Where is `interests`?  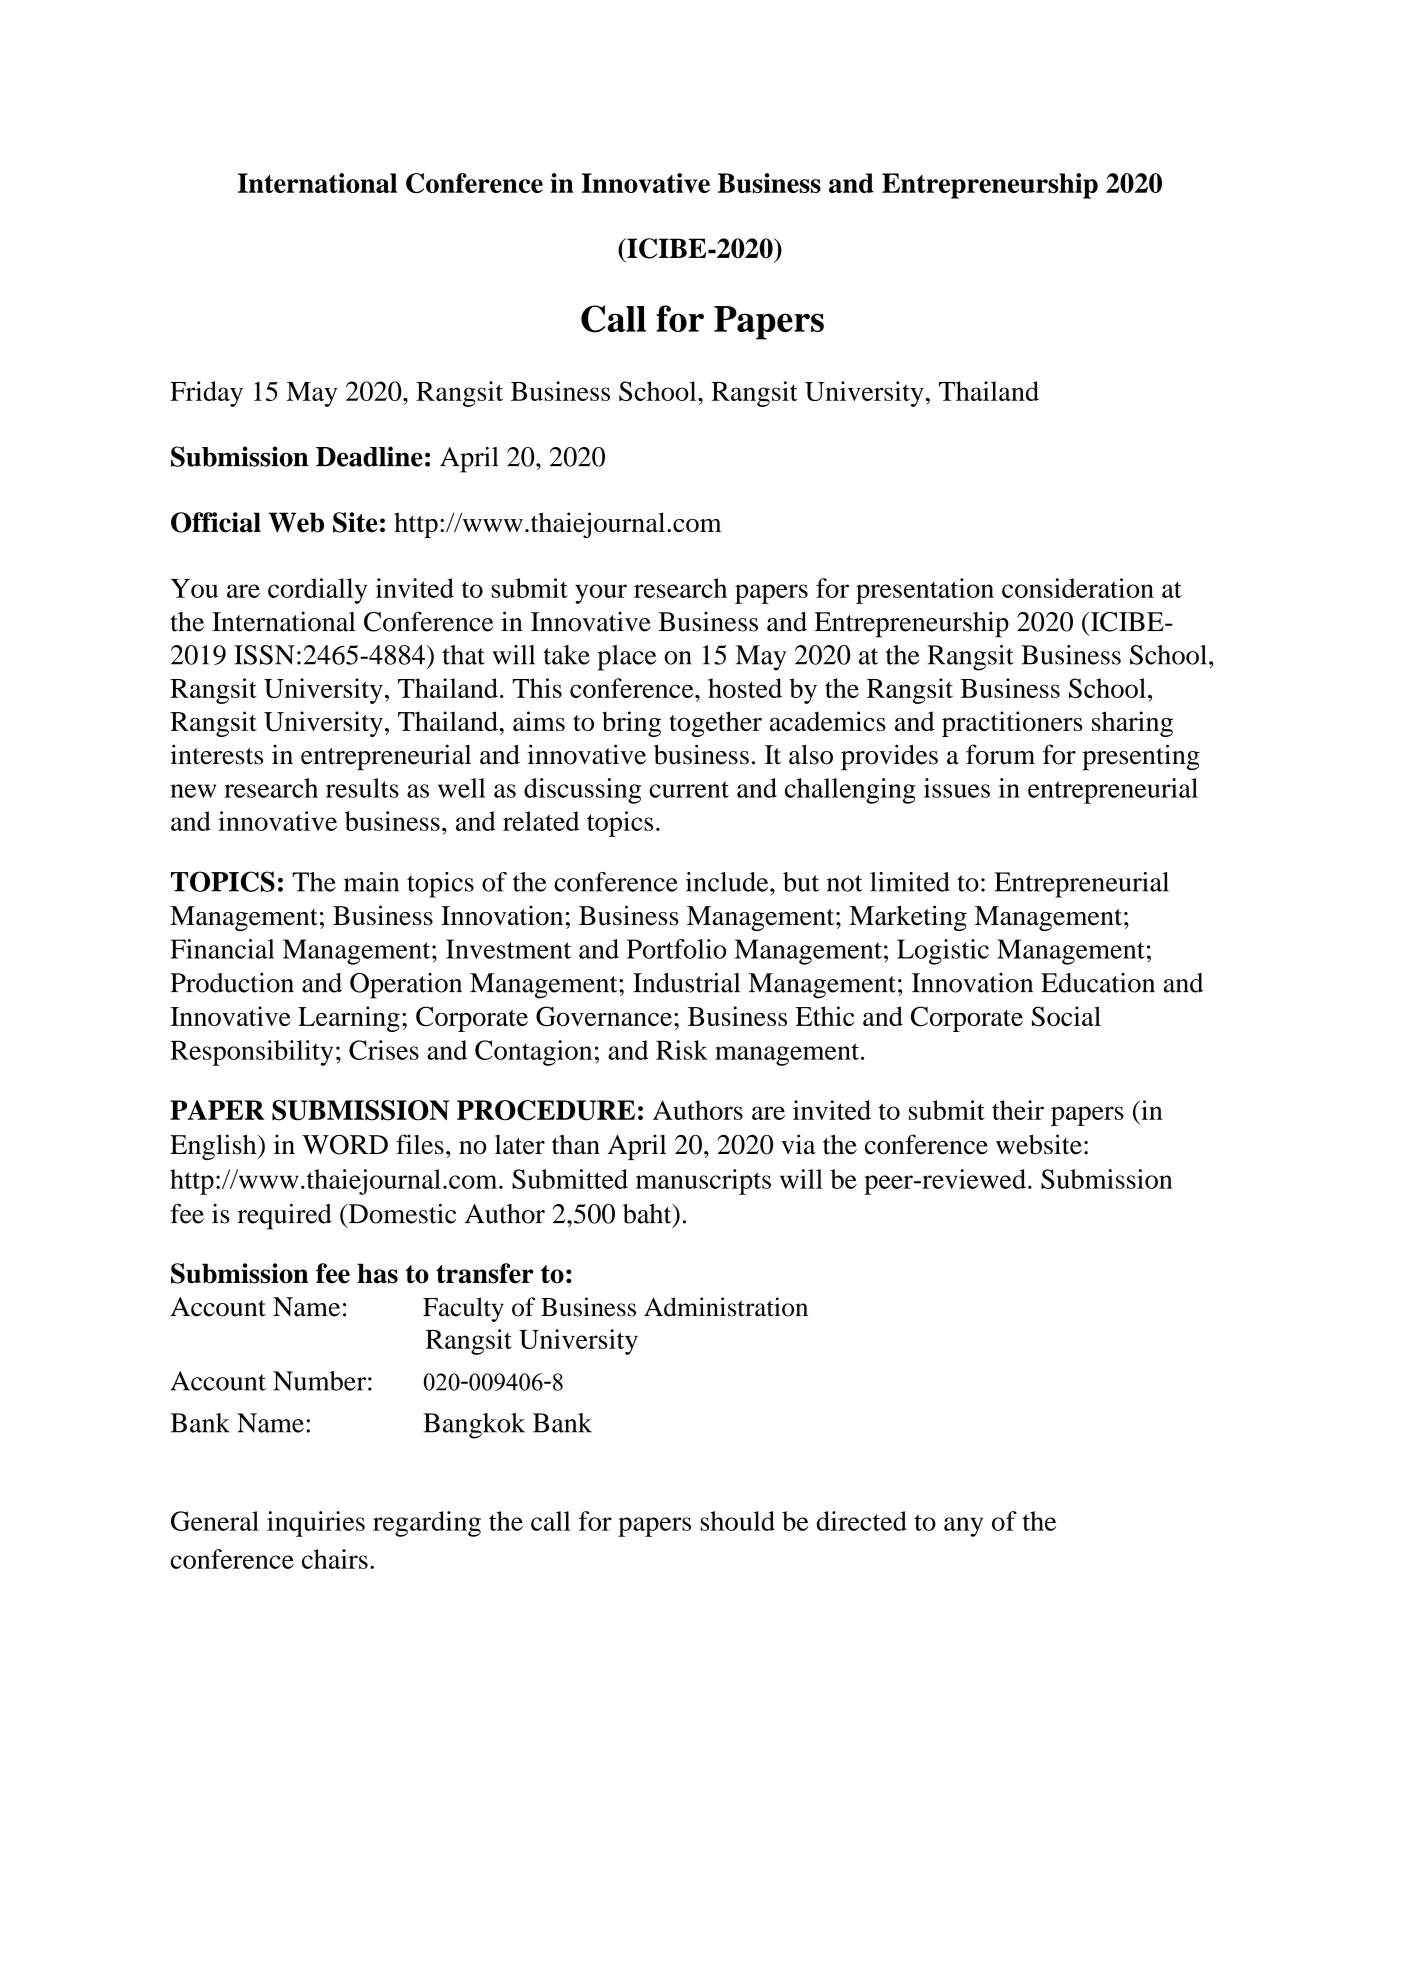
interests is located at coordinates (216, 754).
